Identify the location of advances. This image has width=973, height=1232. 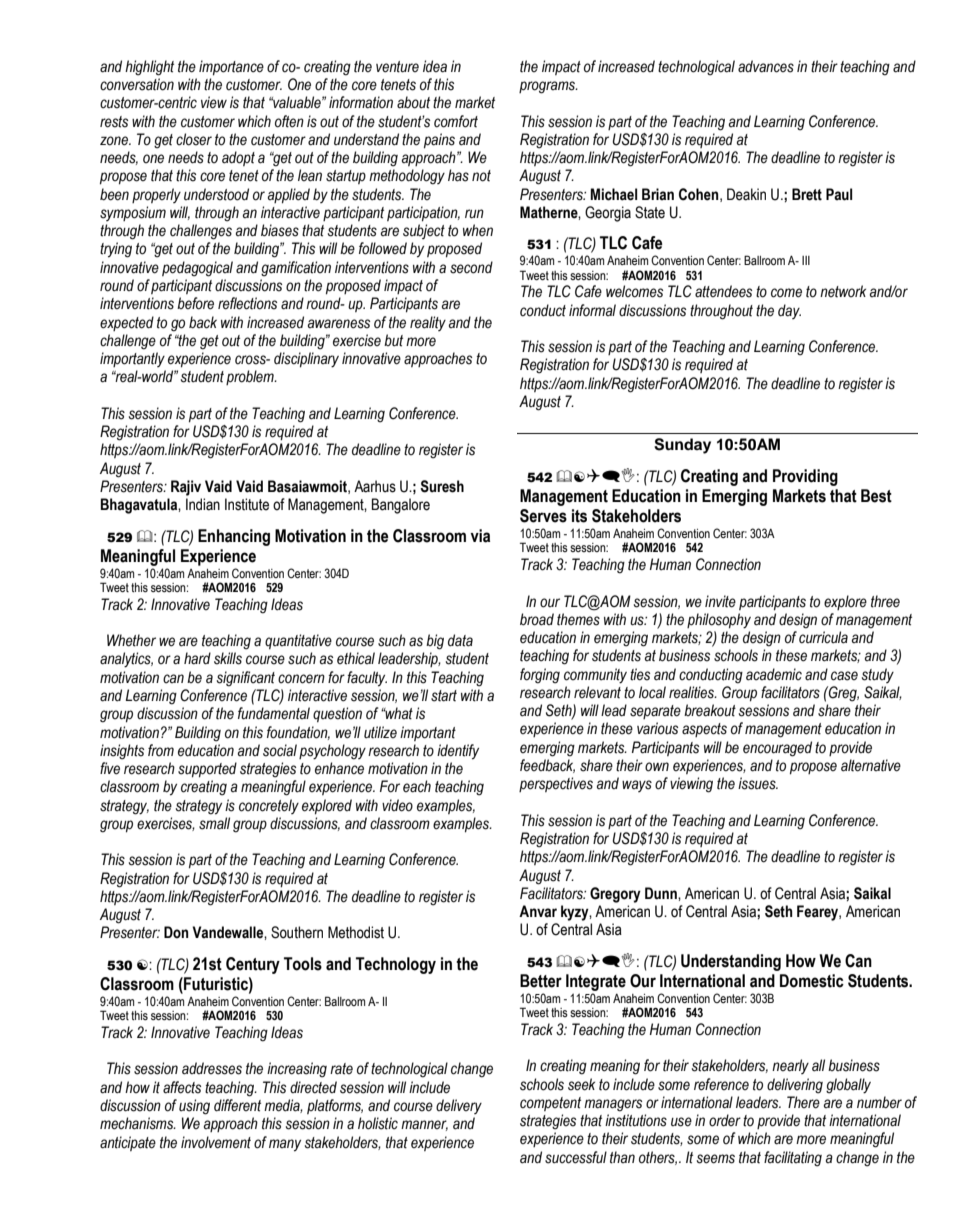
(766, 66).
